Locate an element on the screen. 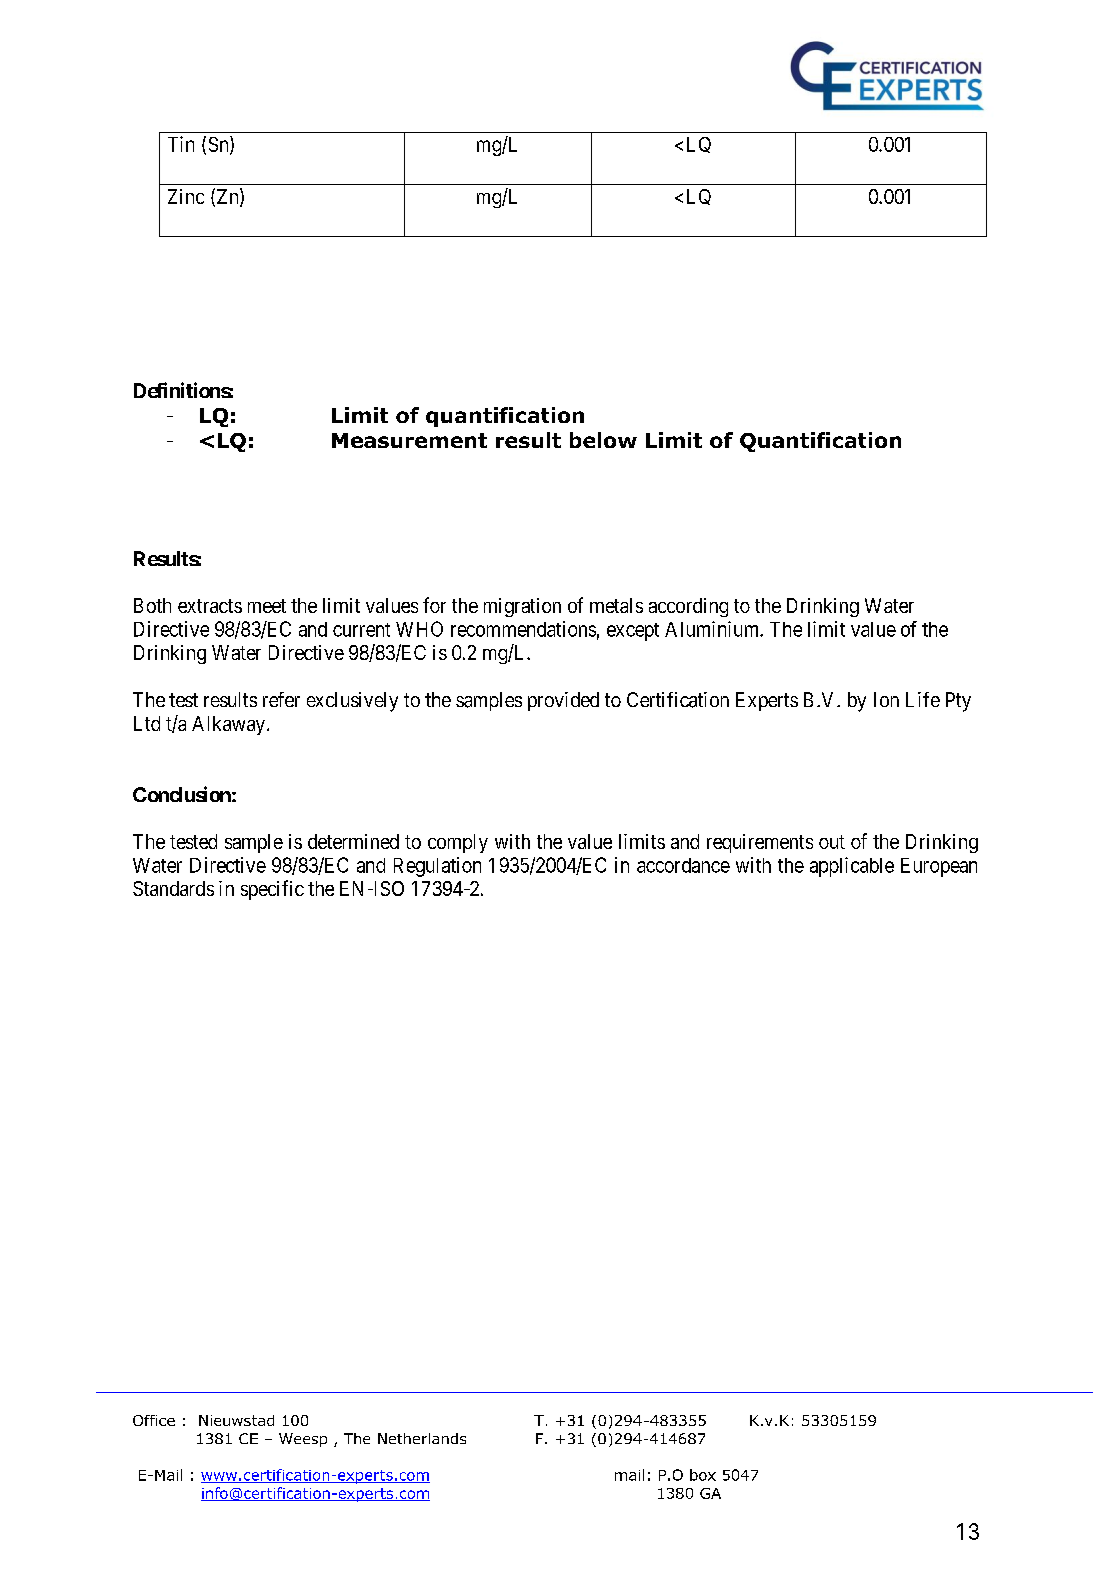 The image size is (1111, 1571). box is located at coordinates (703, 1475).
